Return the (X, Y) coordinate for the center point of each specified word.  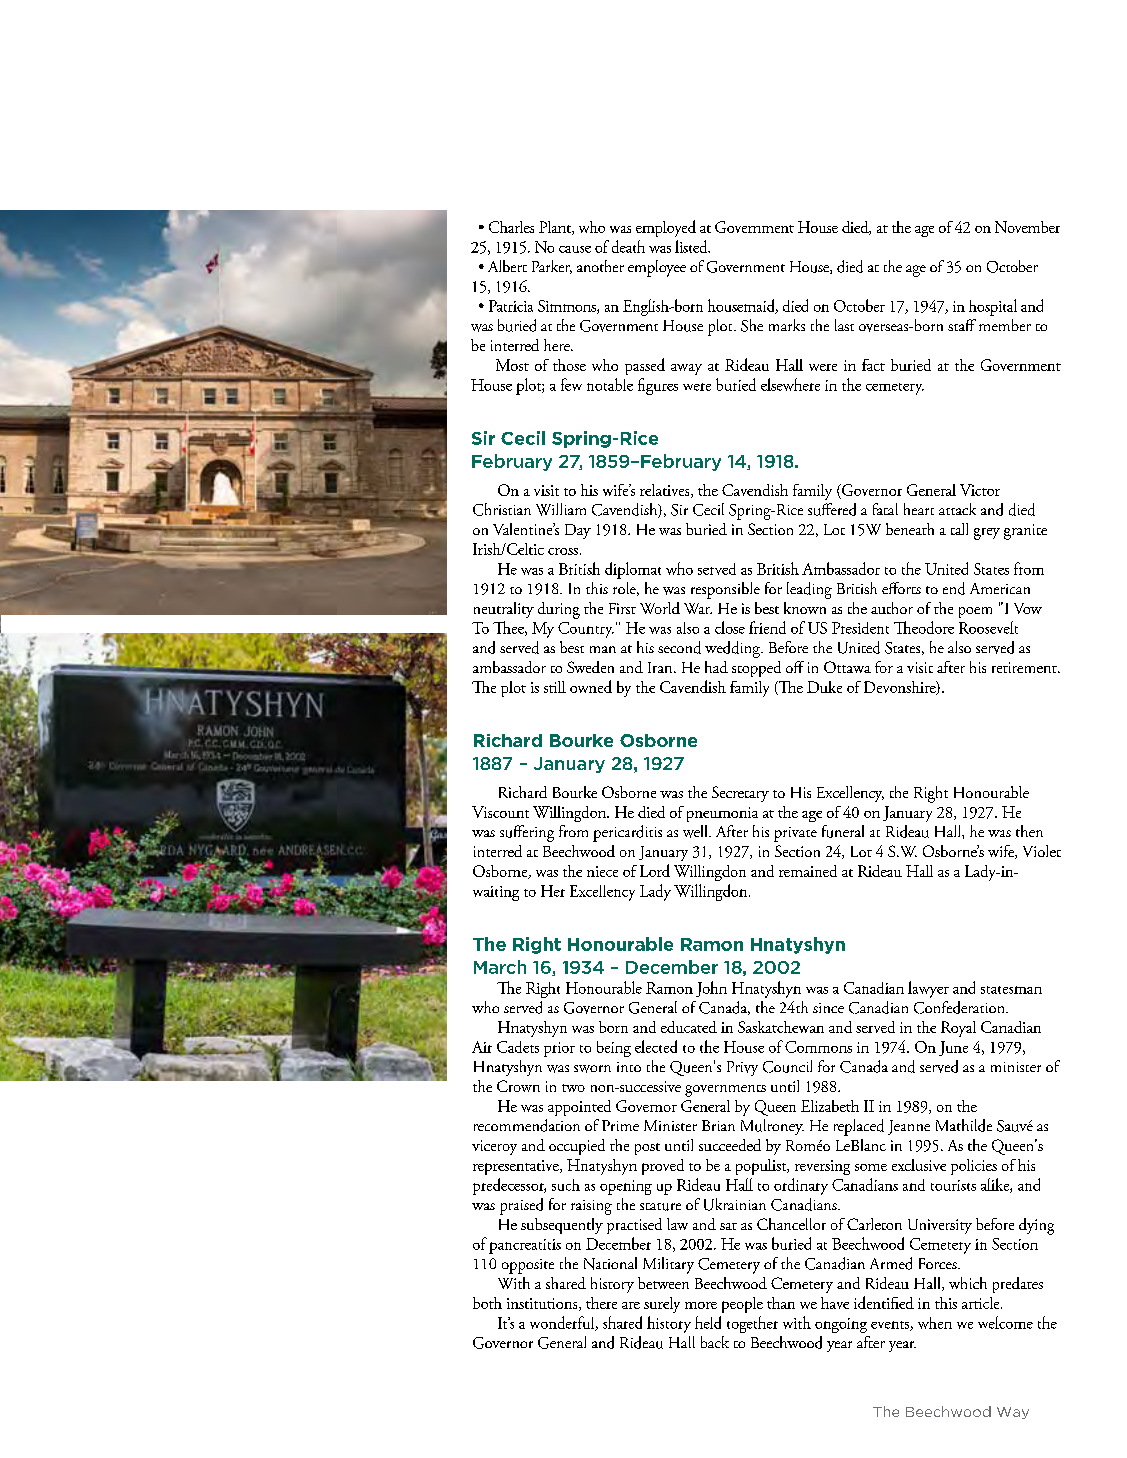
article (982, 1303)
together (752, 1324)
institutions (543, 1304)
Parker (552, 267)
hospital (993, 307)
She (752, 325)
